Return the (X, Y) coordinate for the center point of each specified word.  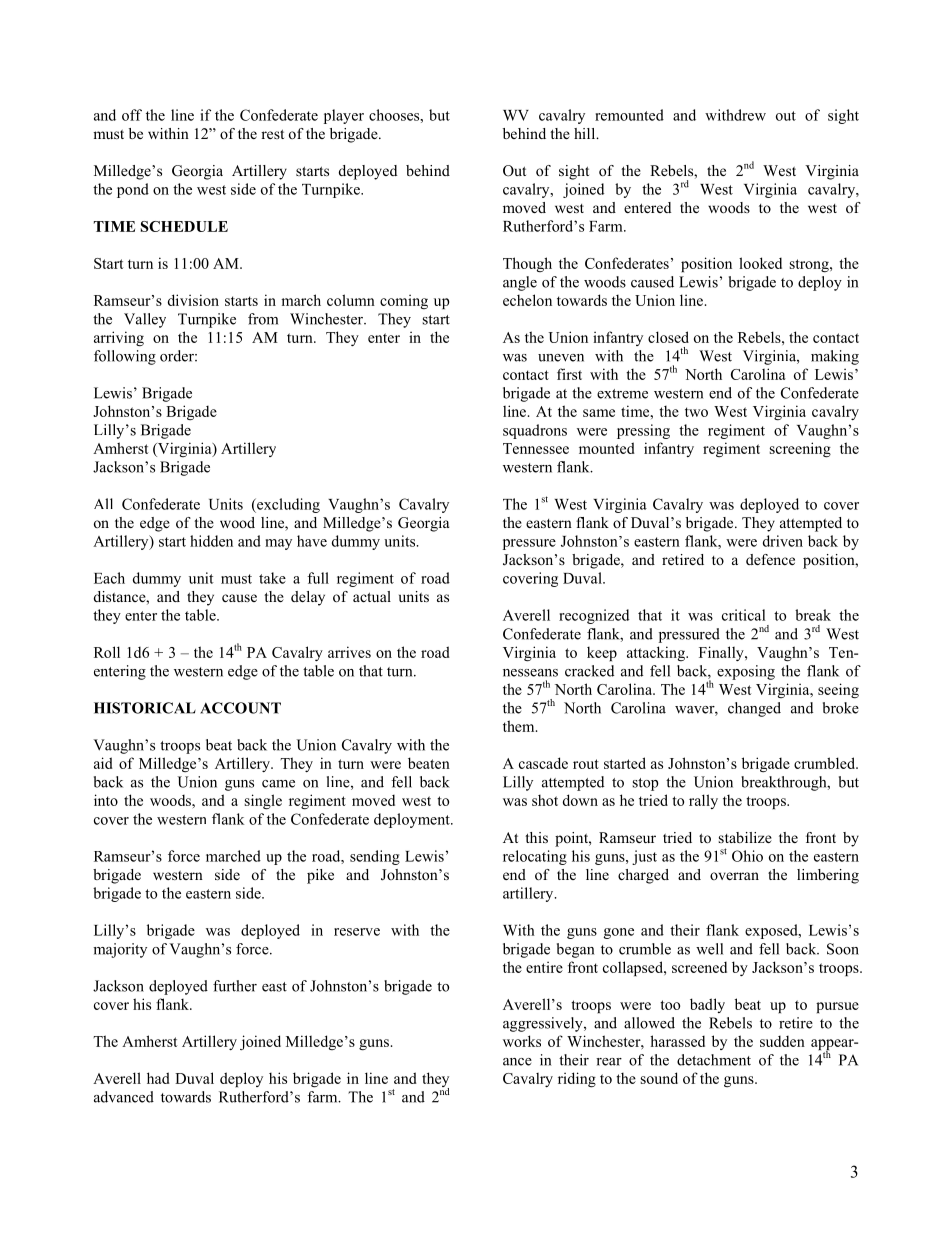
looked (760, 263)
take (272, 578)
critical (744, 615)
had (158, 1078)
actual (372, 596)
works (522, 1041)
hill (586, 133)
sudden (782, 1041)
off (132, 115)
